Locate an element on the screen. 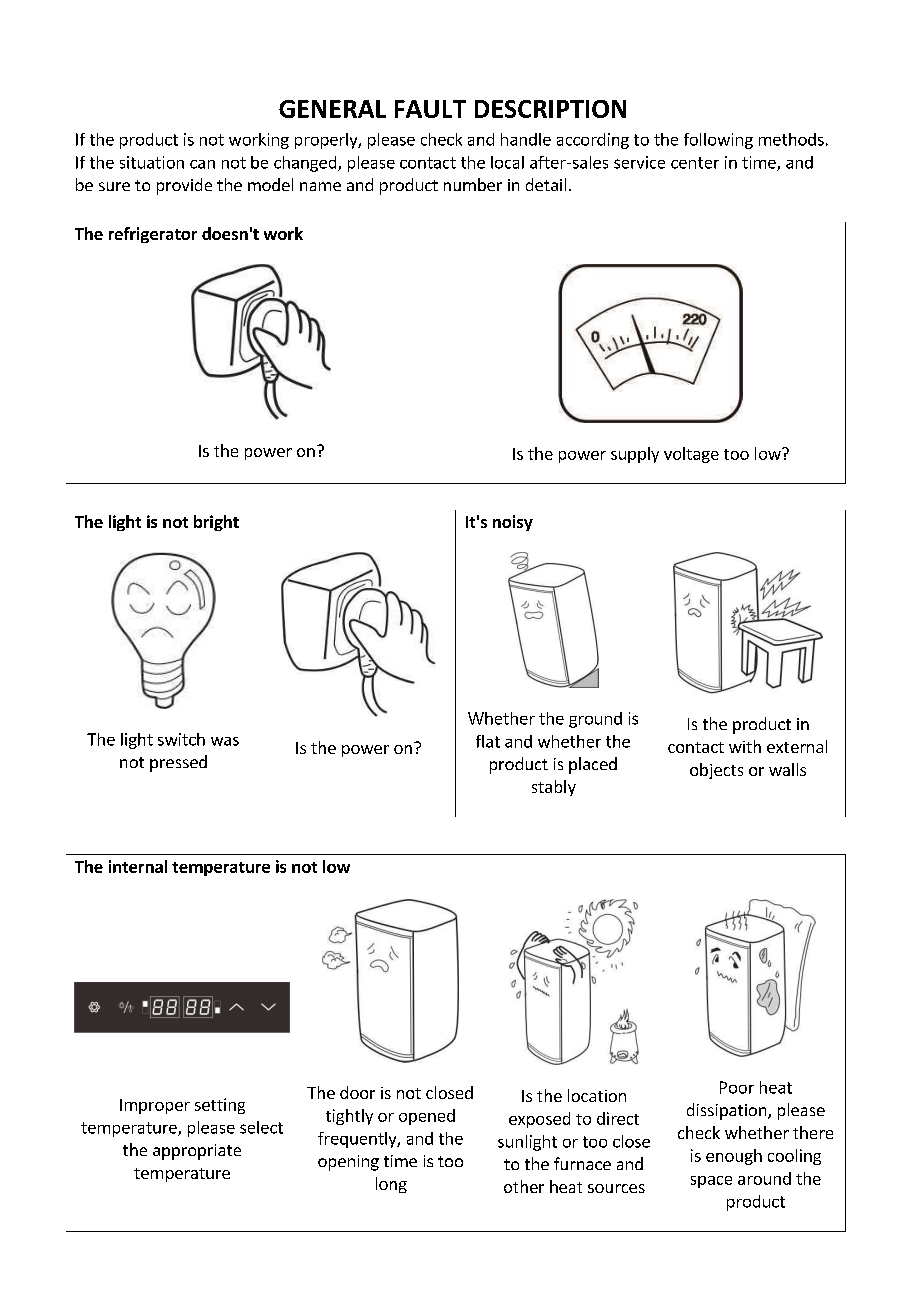 The height and width of the screenshot is (1308, 924). bright is located at coordinates (216, 523).
